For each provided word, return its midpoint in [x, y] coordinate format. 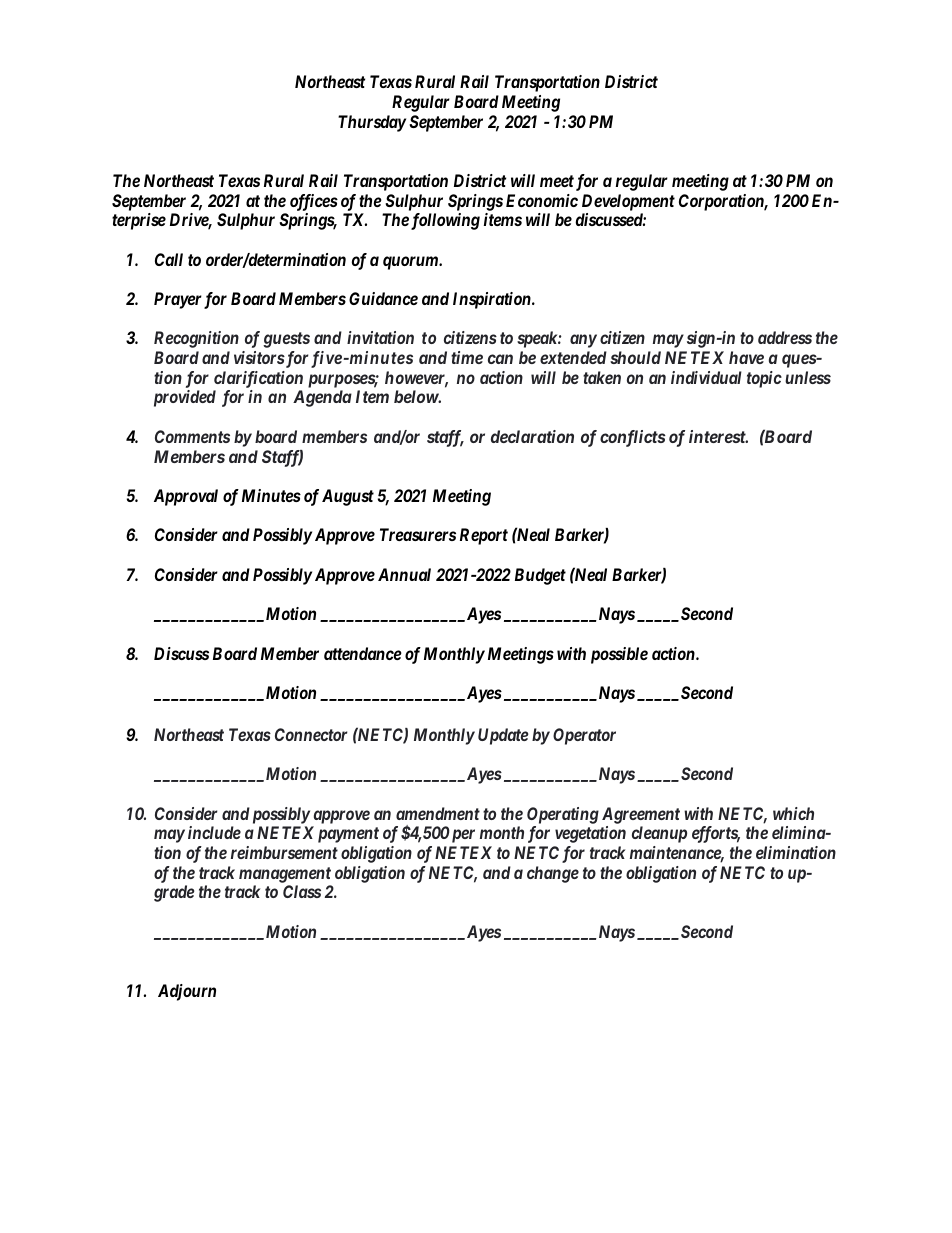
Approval [186, 497]
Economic [542, 200]
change [553, 874]
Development [628, 202]
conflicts [633, 438]
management [285, 875]
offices [314, 202]
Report [484, 536]
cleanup [659, 834]
